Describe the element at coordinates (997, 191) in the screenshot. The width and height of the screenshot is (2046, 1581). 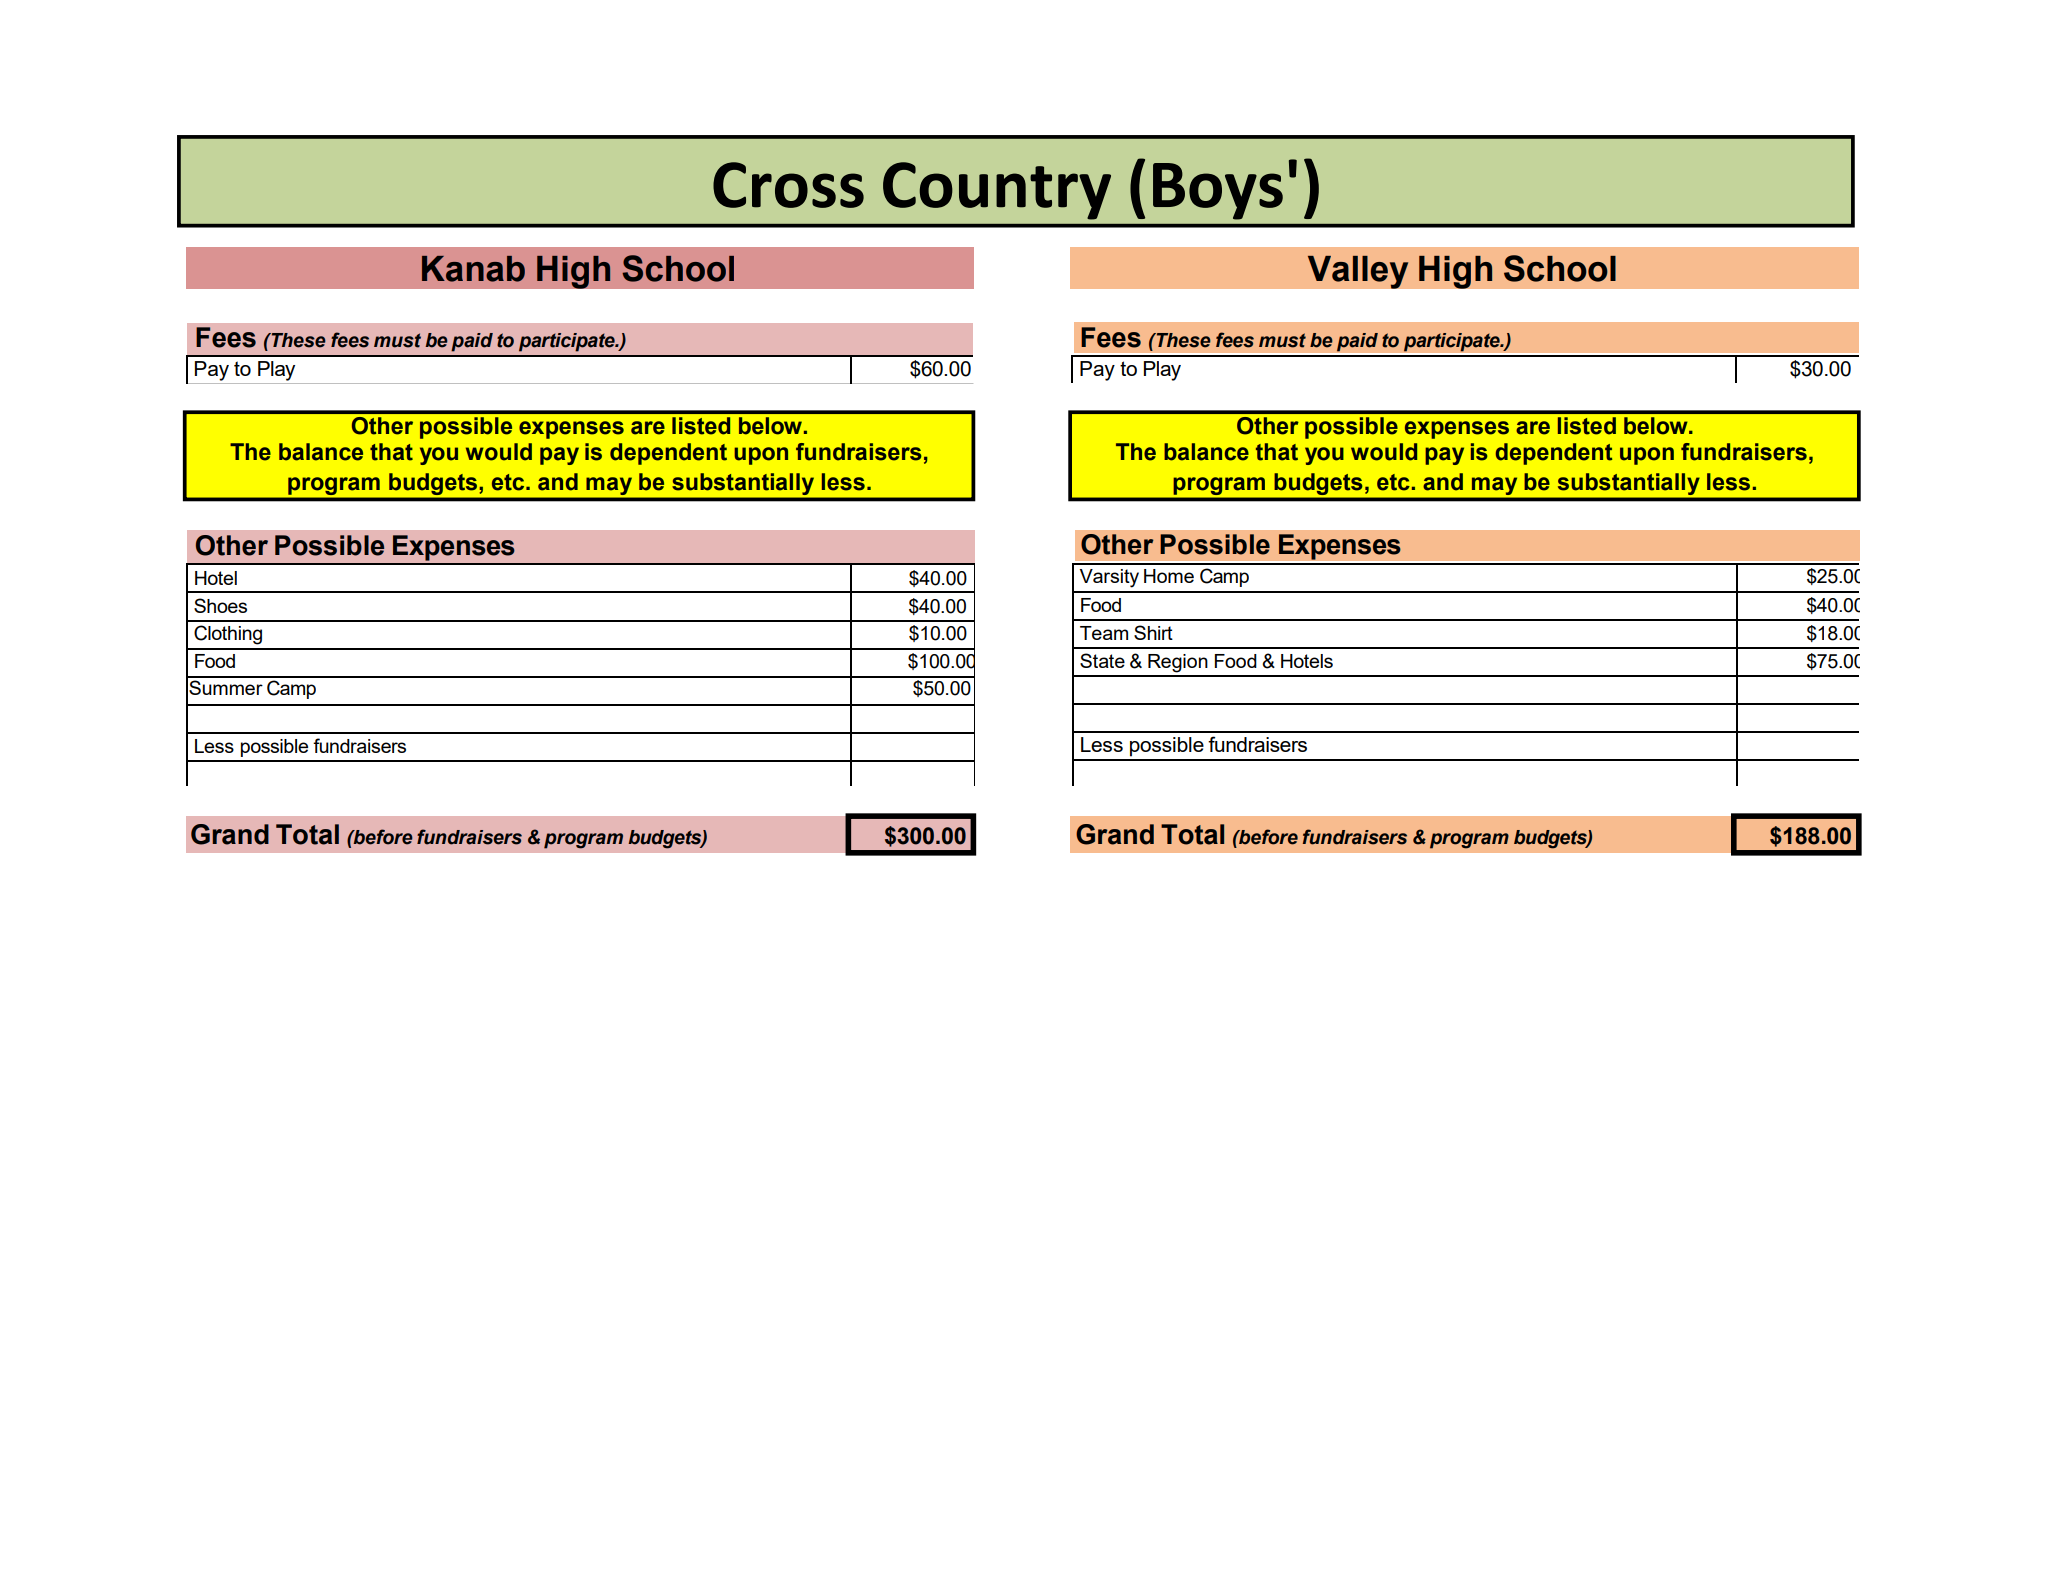
I see `Country` at that location.
